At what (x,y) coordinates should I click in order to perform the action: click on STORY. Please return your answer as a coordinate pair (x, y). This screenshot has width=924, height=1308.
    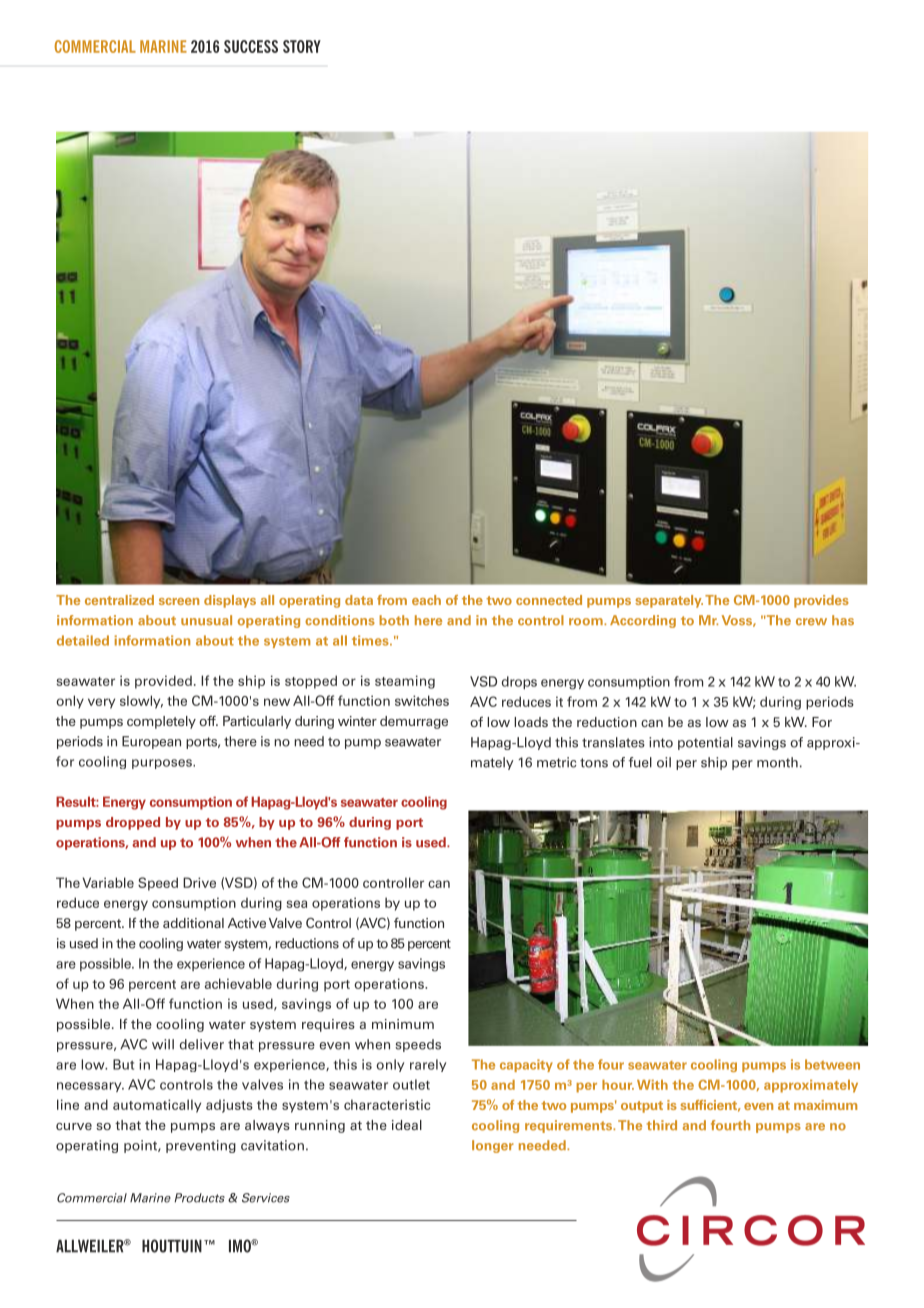
    Looking at the image, I should click on (302, 46).
